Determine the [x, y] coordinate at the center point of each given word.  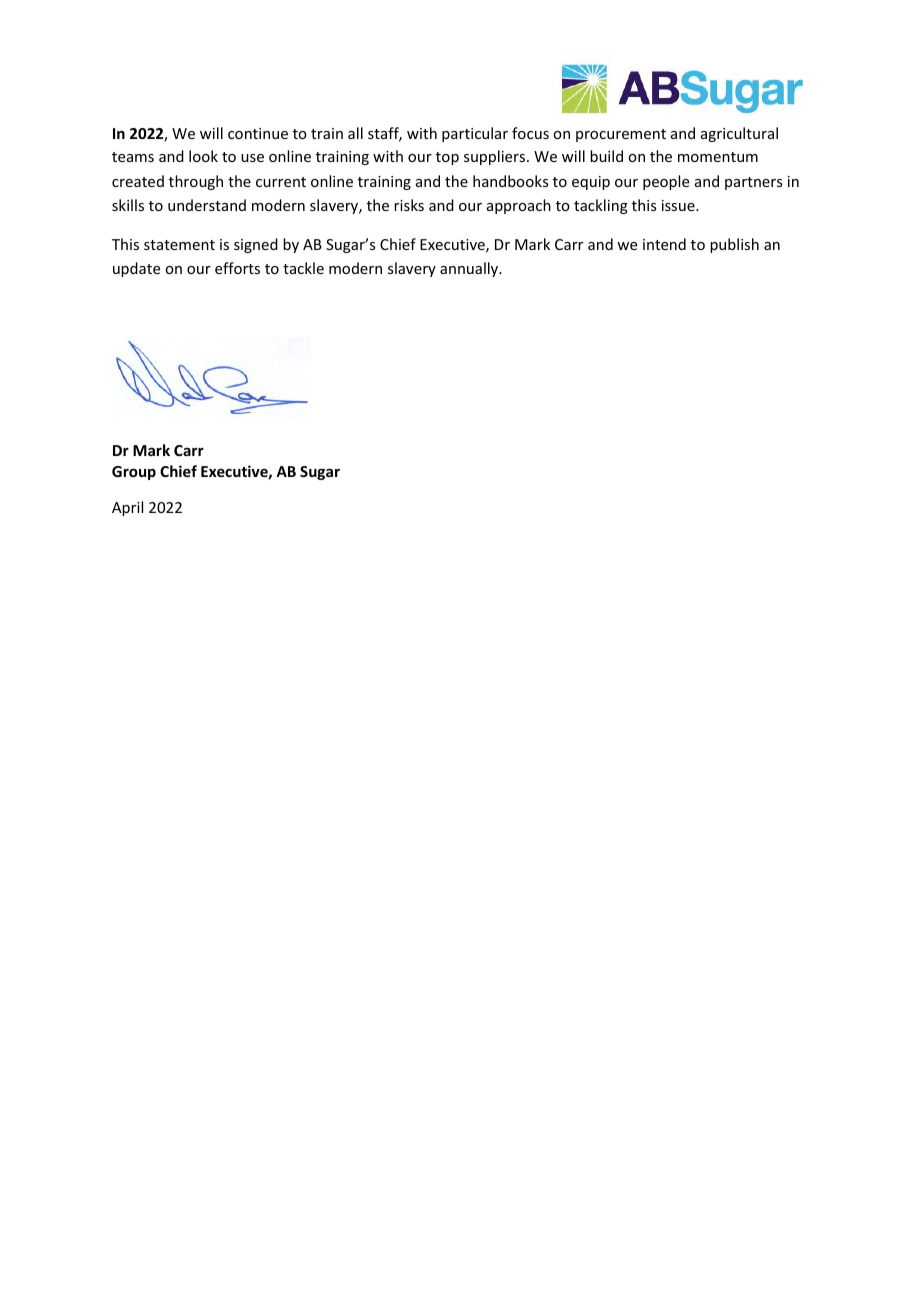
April [127, 508]
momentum [718, 157]
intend [664, 244]
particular [475, 134]
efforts [237, 268]
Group [134, 473]
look [203, 156]
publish [734, 245]
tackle [303, 268]
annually [470, 269]
